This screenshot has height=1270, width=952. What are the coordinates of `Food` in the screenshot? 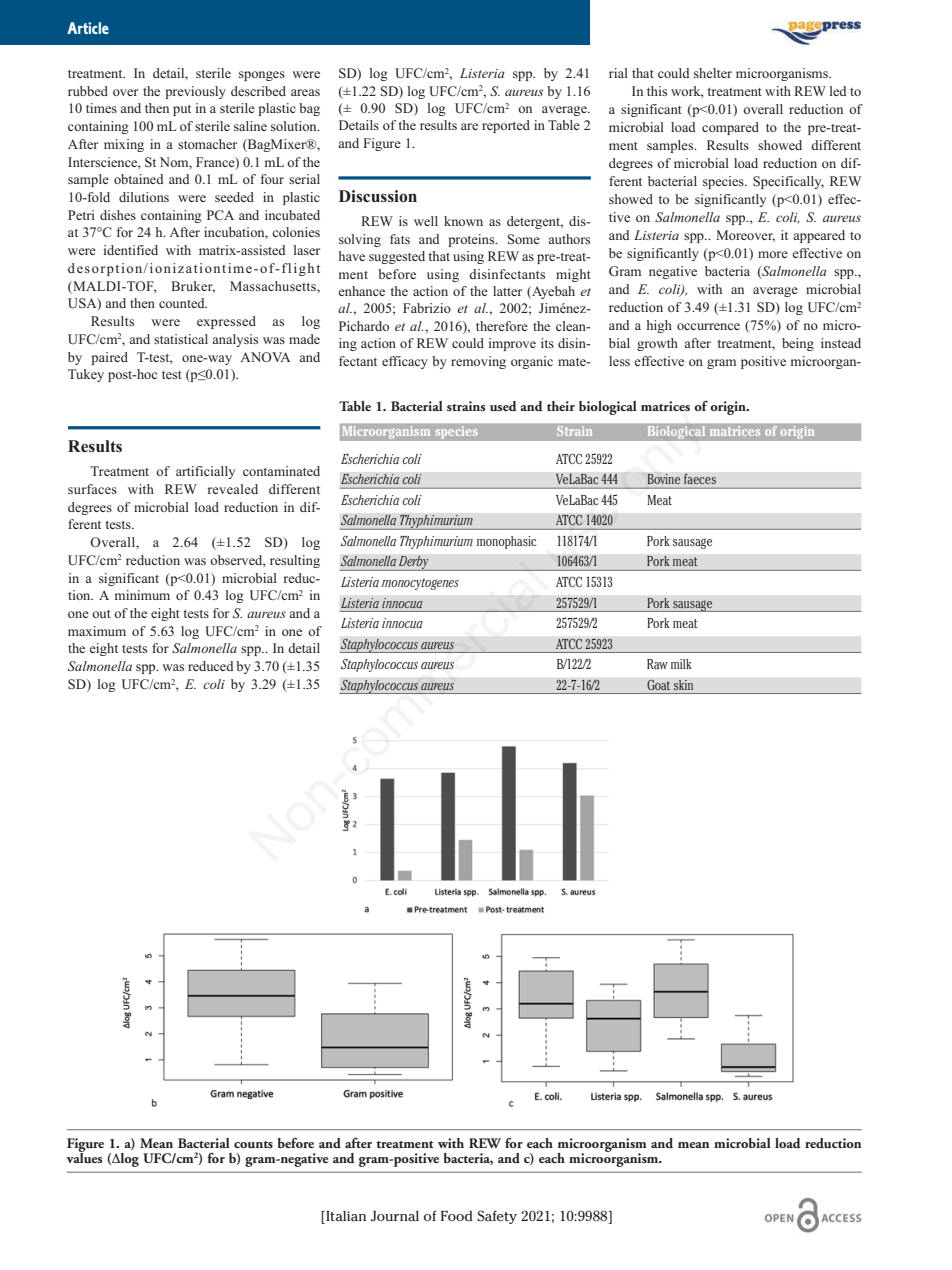 It's located at (456, 1216).
